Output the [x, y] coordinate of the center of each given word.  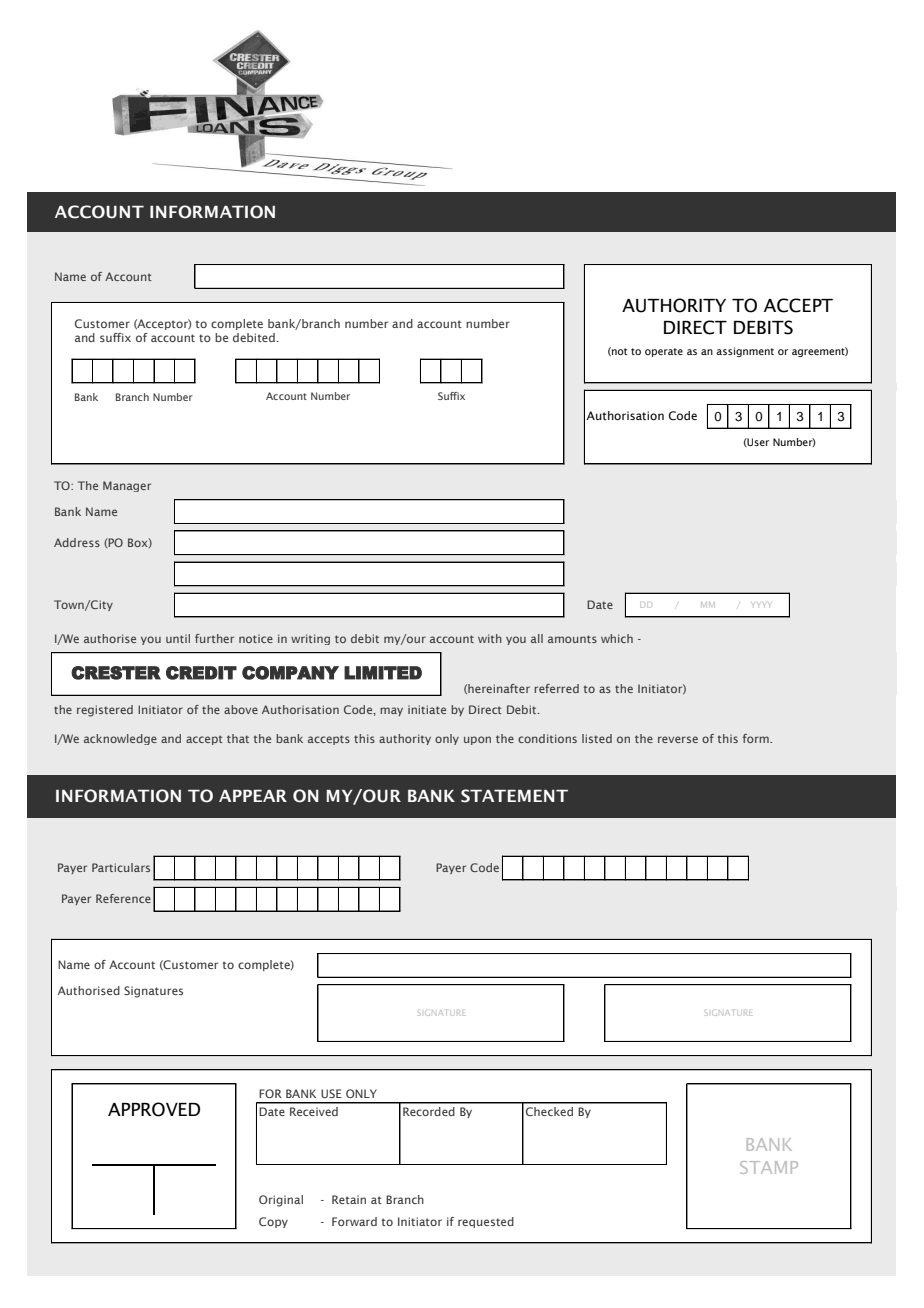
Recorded [429, 1111]
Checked [549, 1111]
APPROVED [154, 1109]
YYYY [761, 604]
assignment [745, 352]
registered [105, 711]
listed [597, 738]
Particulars [121, 867]
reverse [678, 739]
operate [664, 352]
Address [77, 542]
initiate [427, 709]
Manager [127, 486]
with [490, 638]
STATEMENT [514, 796]
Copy [273, 1222]
